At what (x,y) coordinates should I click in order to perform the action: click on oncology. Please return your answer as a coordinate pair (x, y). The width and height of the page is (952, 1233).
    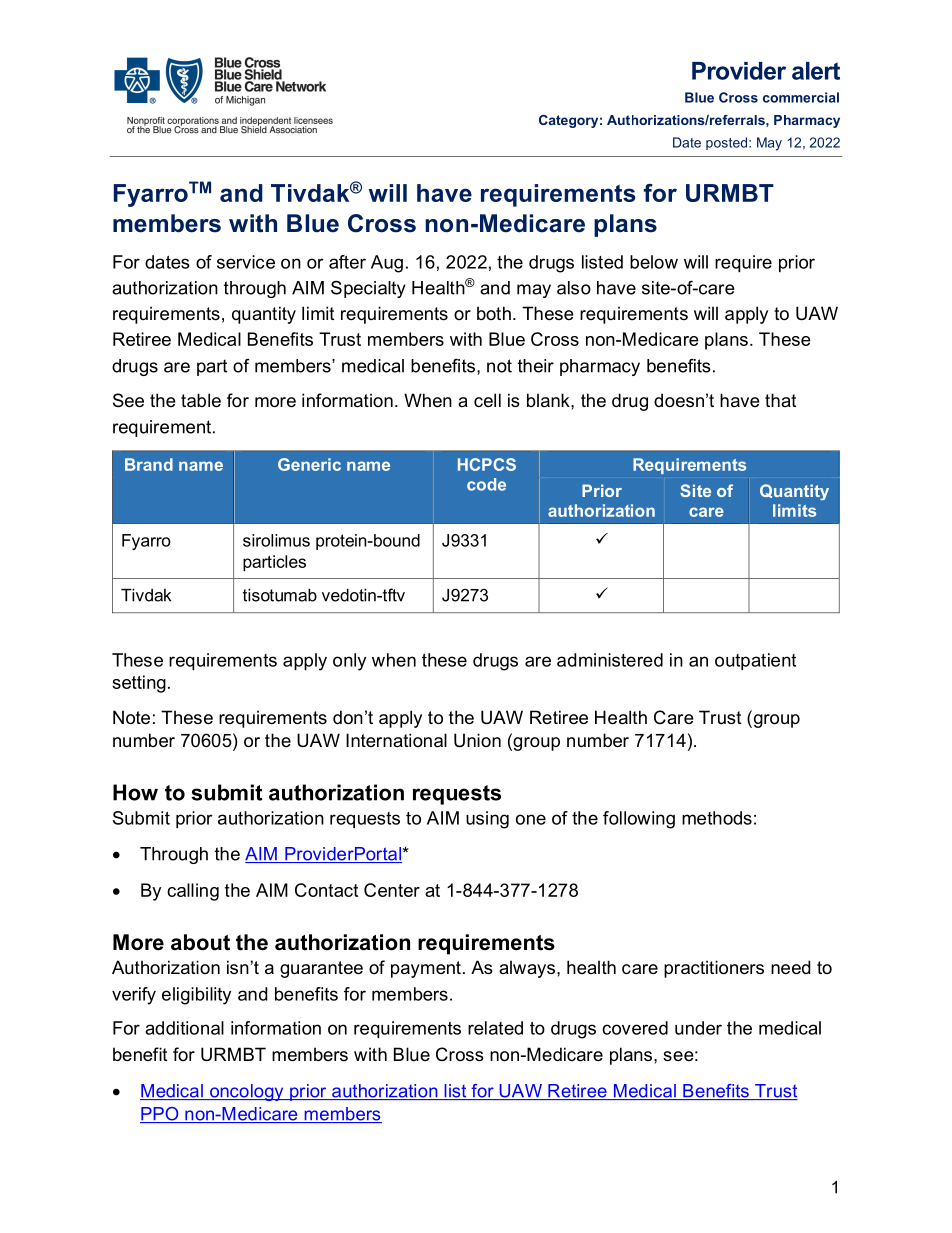
    Looking at the image, I should click on (247, 1092).
